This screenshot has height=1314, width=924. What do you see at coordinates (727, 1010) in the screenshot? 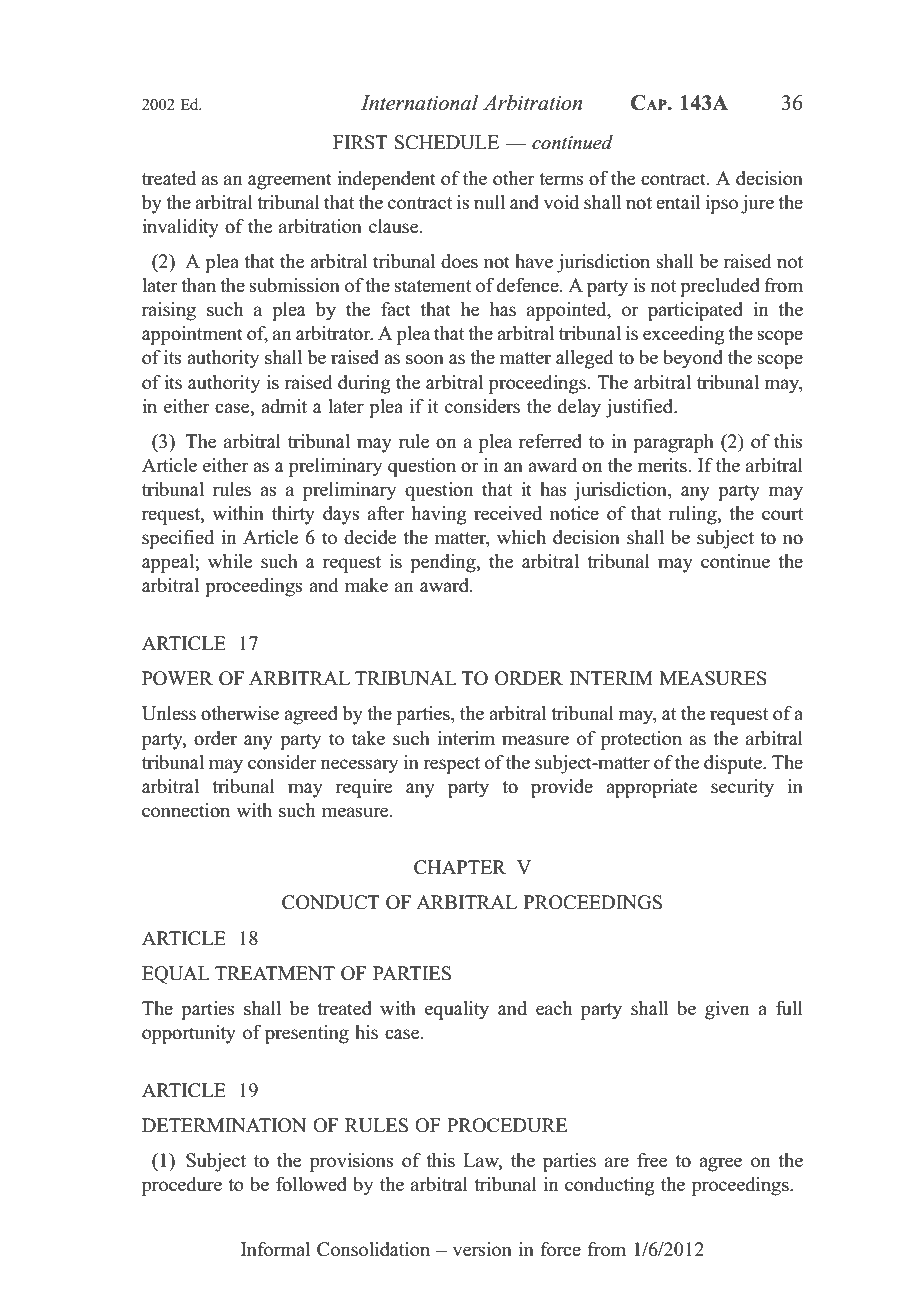
I see `given` at bounding box center [727, 1010].
